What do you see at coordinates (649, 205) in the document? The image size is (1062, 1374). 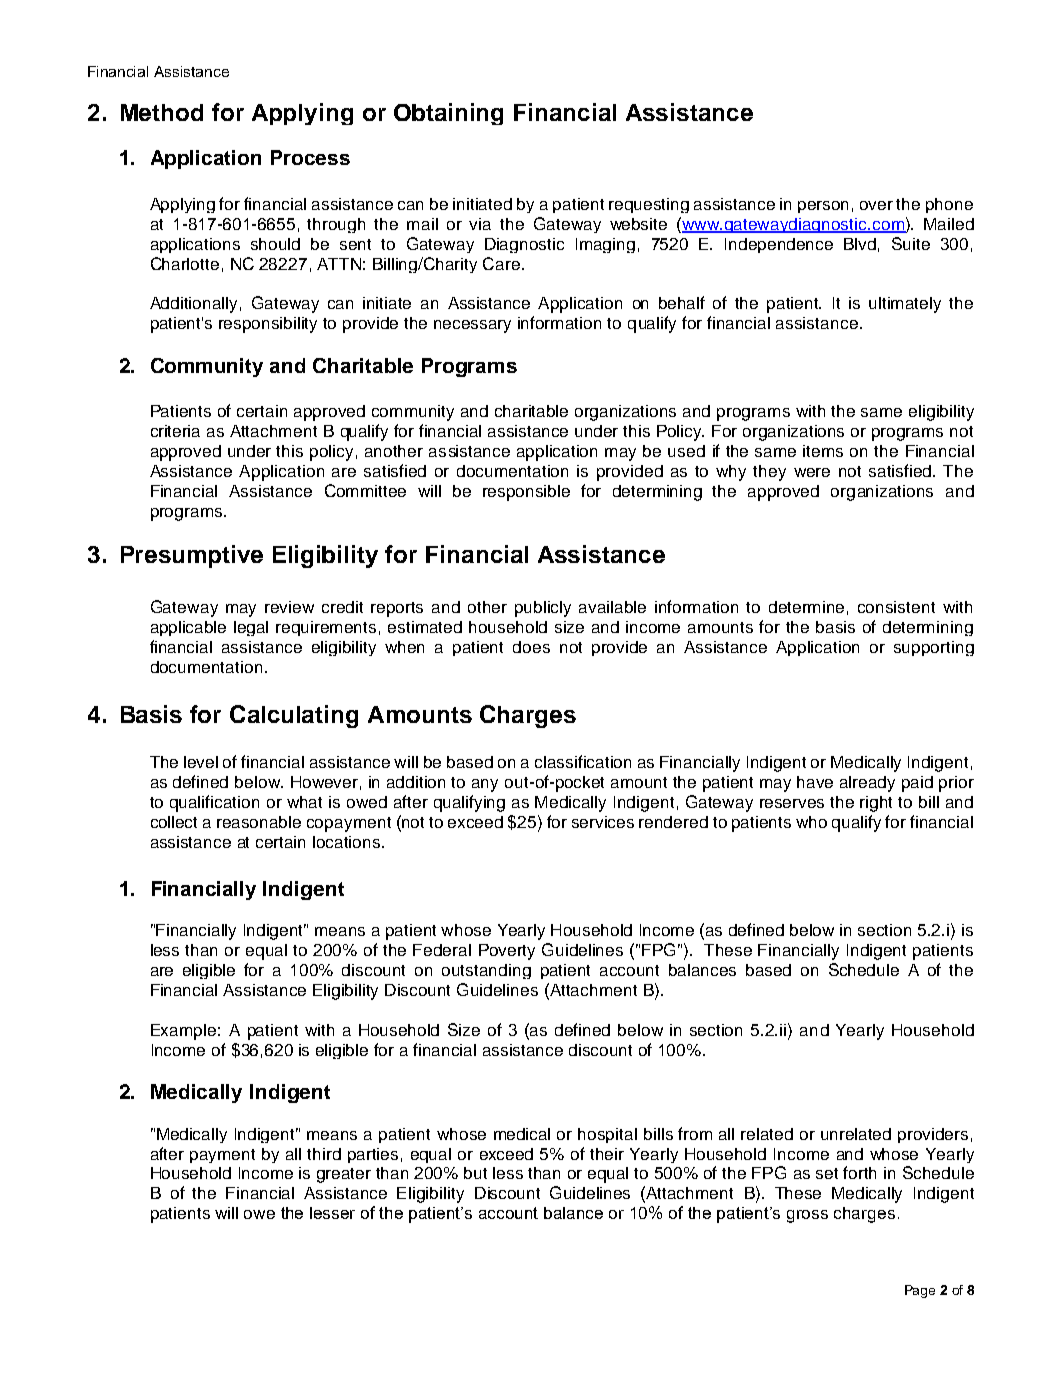 I see `requesting` at bounding box center [649, 205].
